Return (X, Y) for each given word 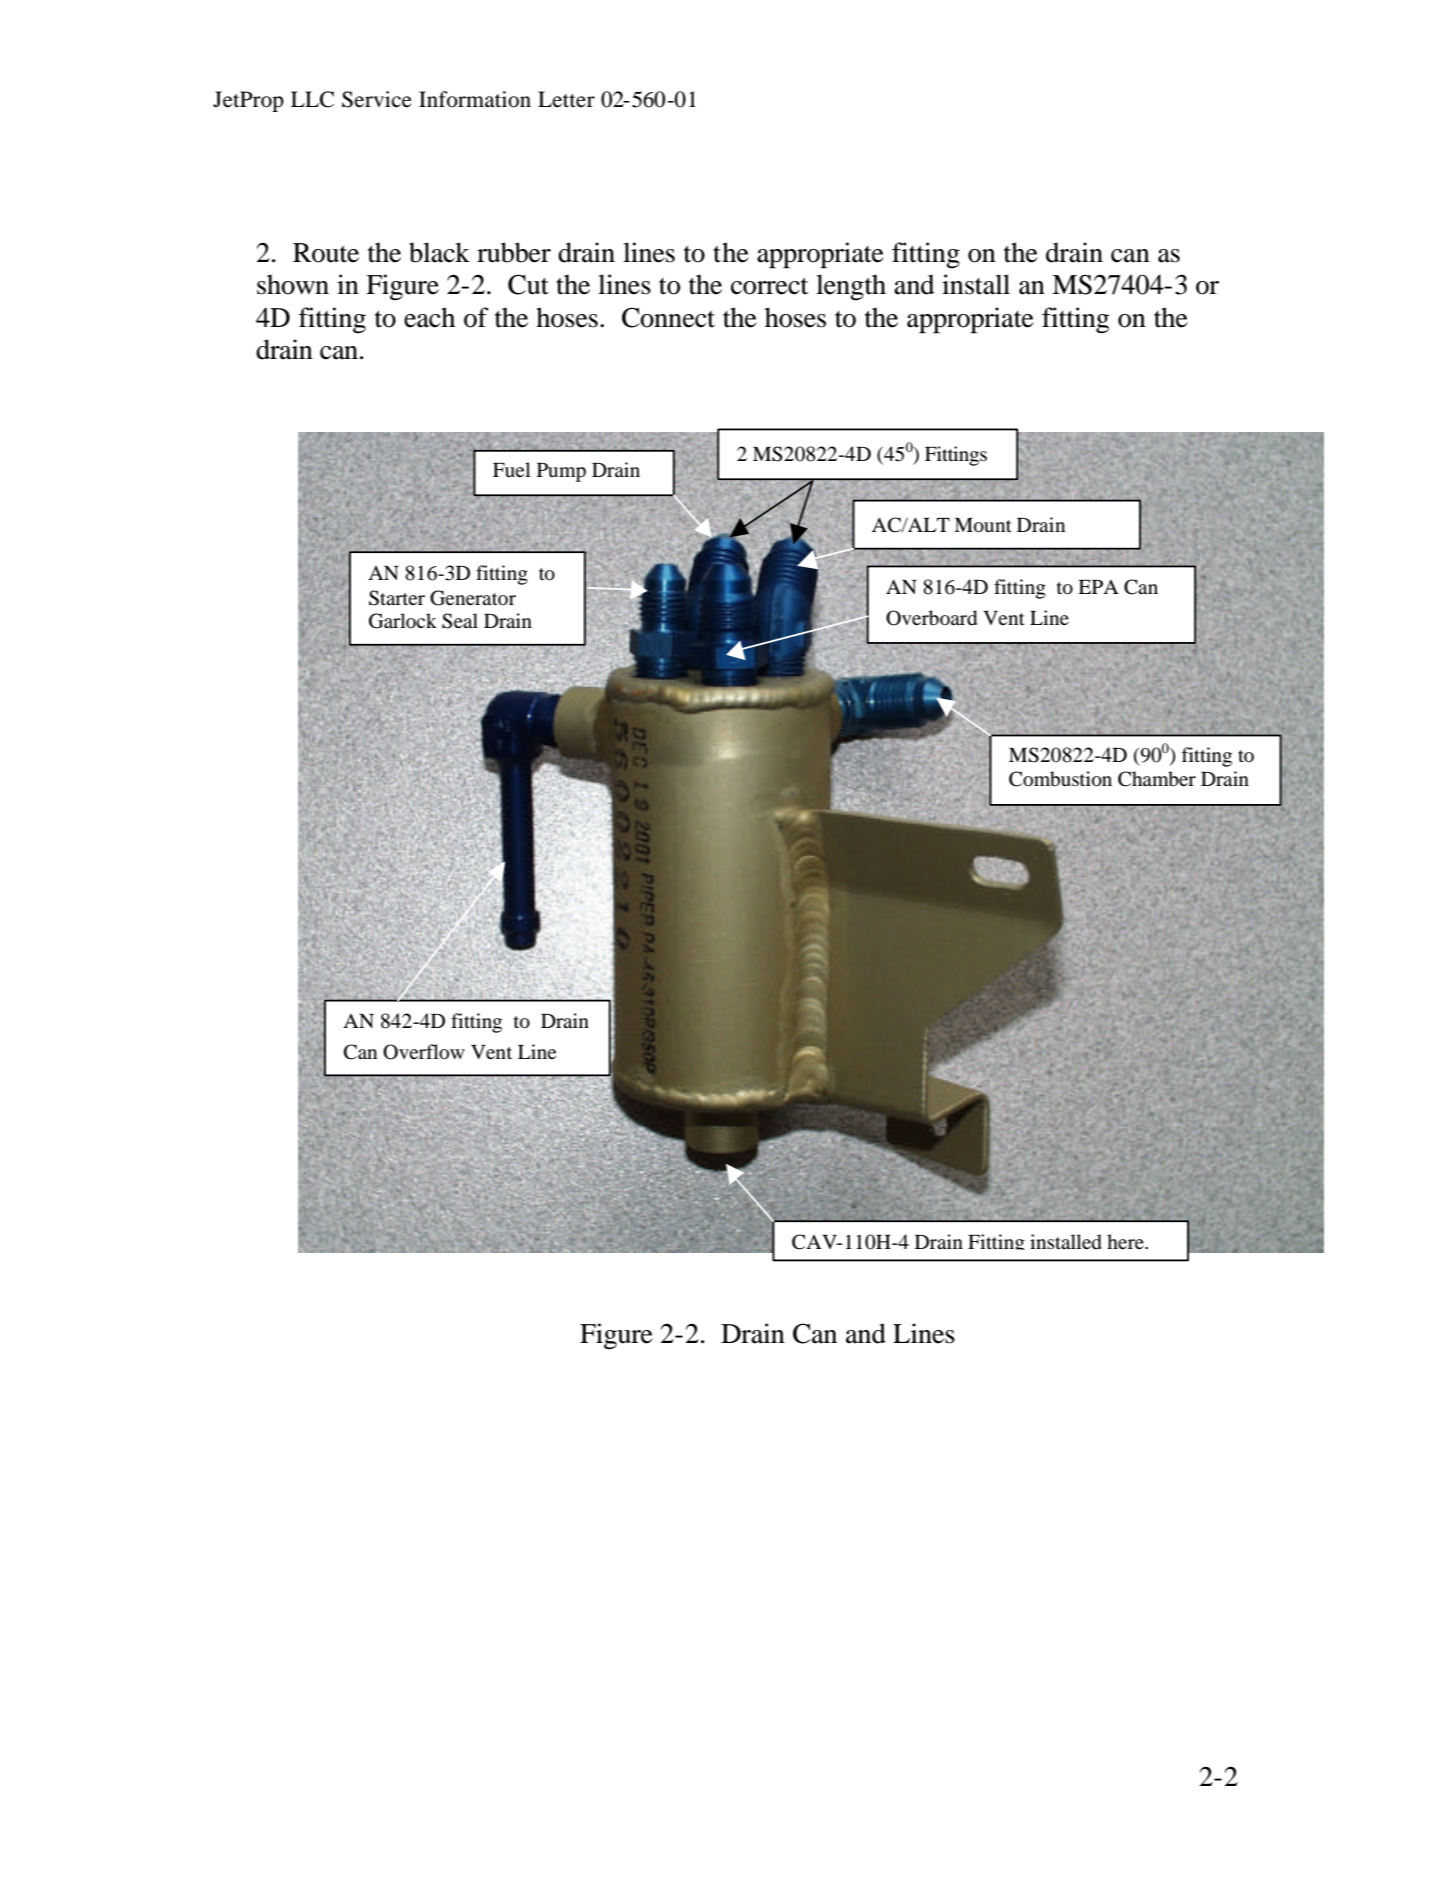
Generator (473, 598)
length (851, 287)
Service (377, 99)
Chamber (1157, 779)
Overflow (424, 1052)
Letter (566, 99)
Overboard (931, 618)
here (1126, 1241)
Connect (668, 317)
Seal (460, 621)
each (429, 317)
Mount (983, 525)
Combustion (1060, 779)
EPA (1098, 587)
